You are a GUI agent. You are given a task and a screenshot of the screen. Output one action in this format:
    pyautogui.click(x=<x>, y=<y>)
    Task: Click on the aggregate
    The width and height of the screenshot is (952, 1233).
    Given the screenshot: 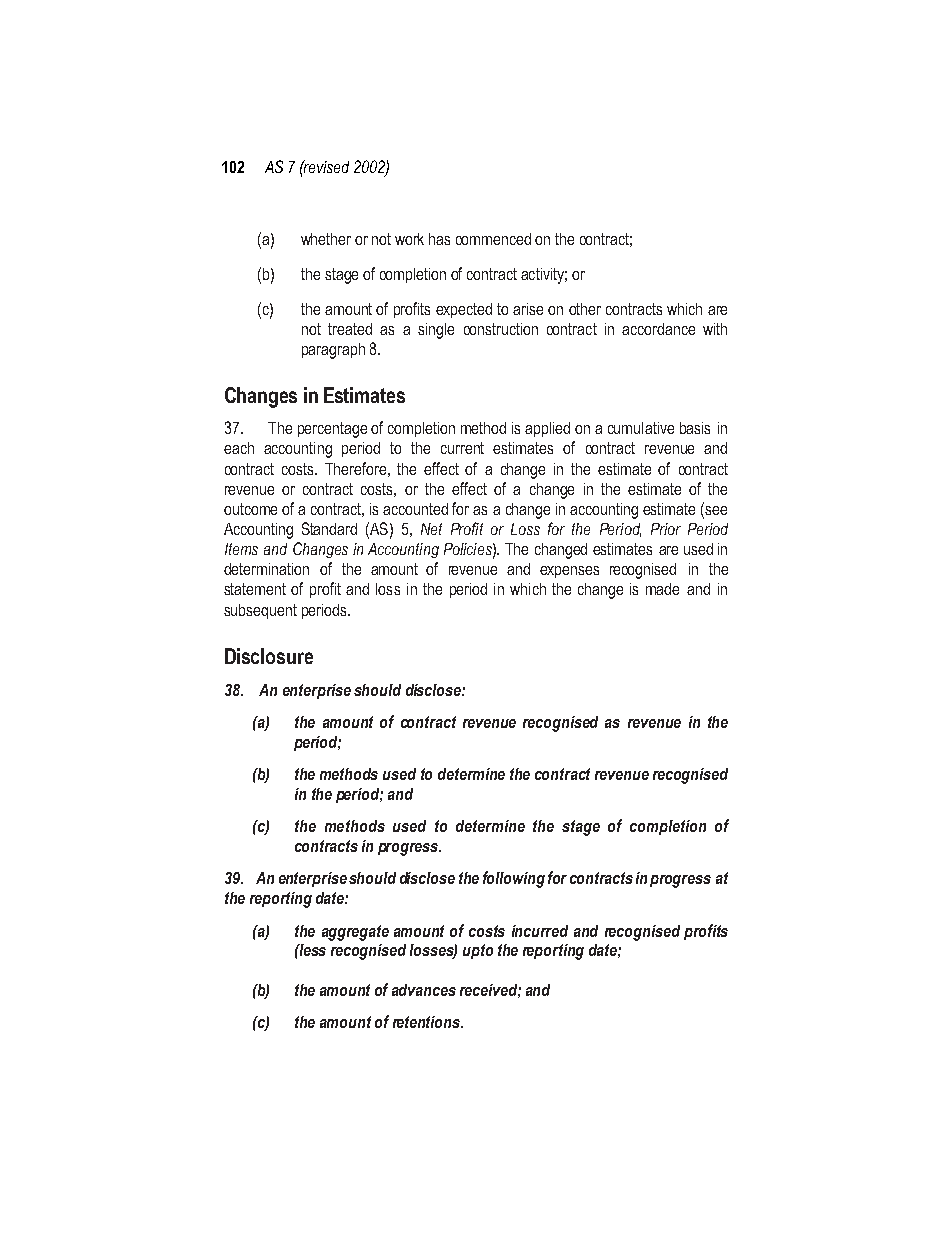 What is the action you would take?
    pyautogui.click(x=355, y=933)
